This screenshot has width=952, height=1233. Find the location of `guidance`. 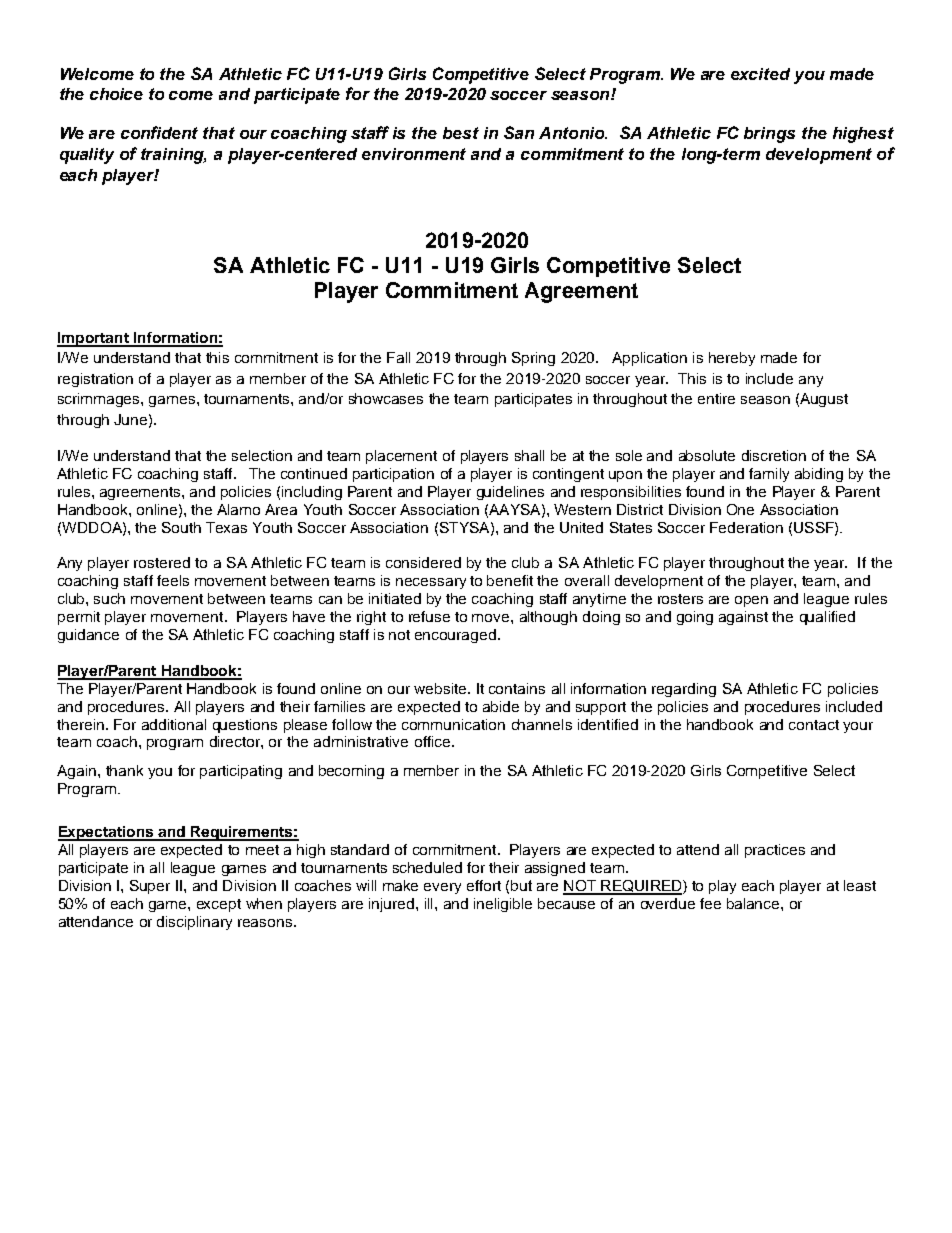

guidance is located at coordinates (88, 636).
